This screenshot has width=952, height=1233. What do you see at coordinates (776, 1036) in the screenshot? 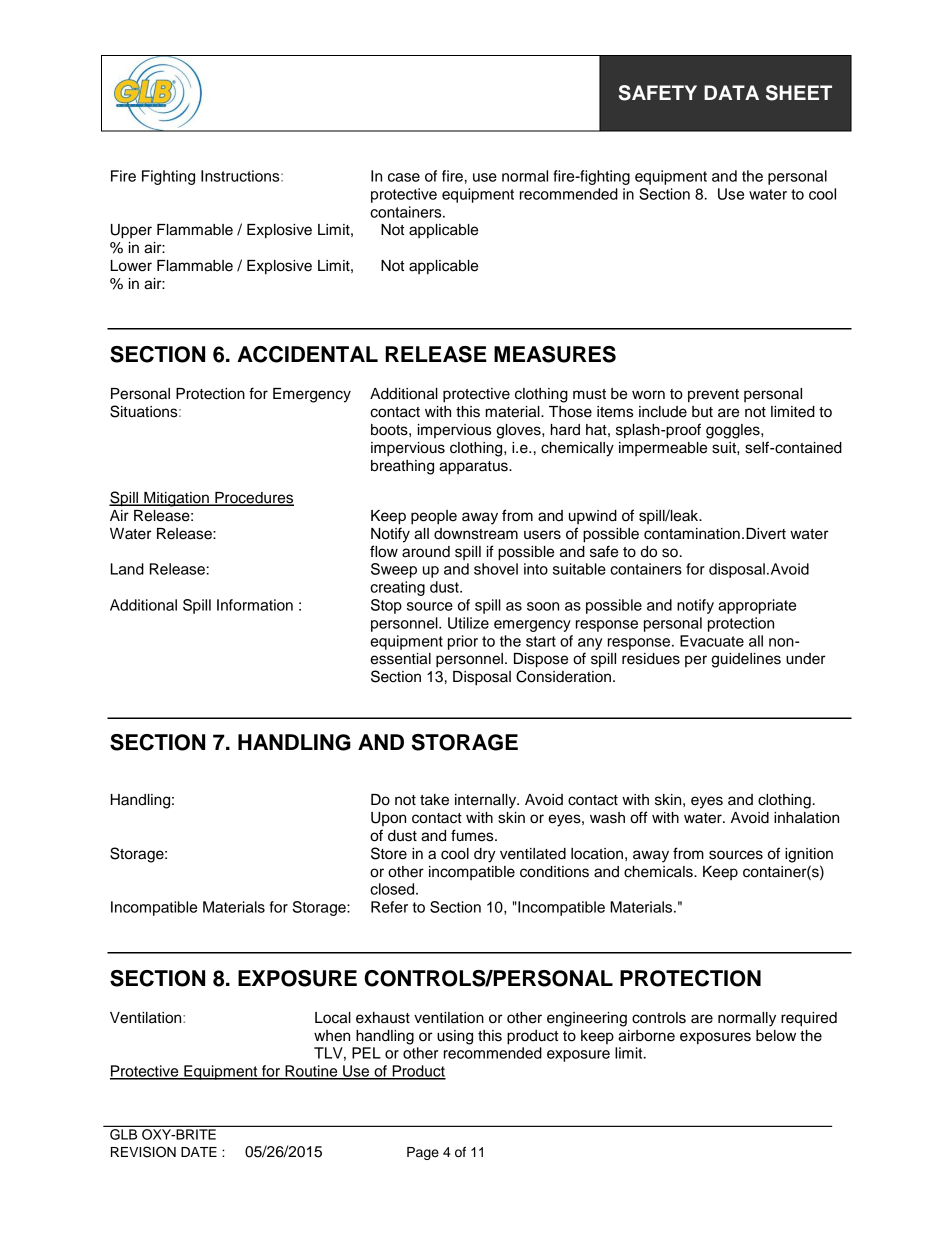
I see `below` at bounding box center [776, 1036].
